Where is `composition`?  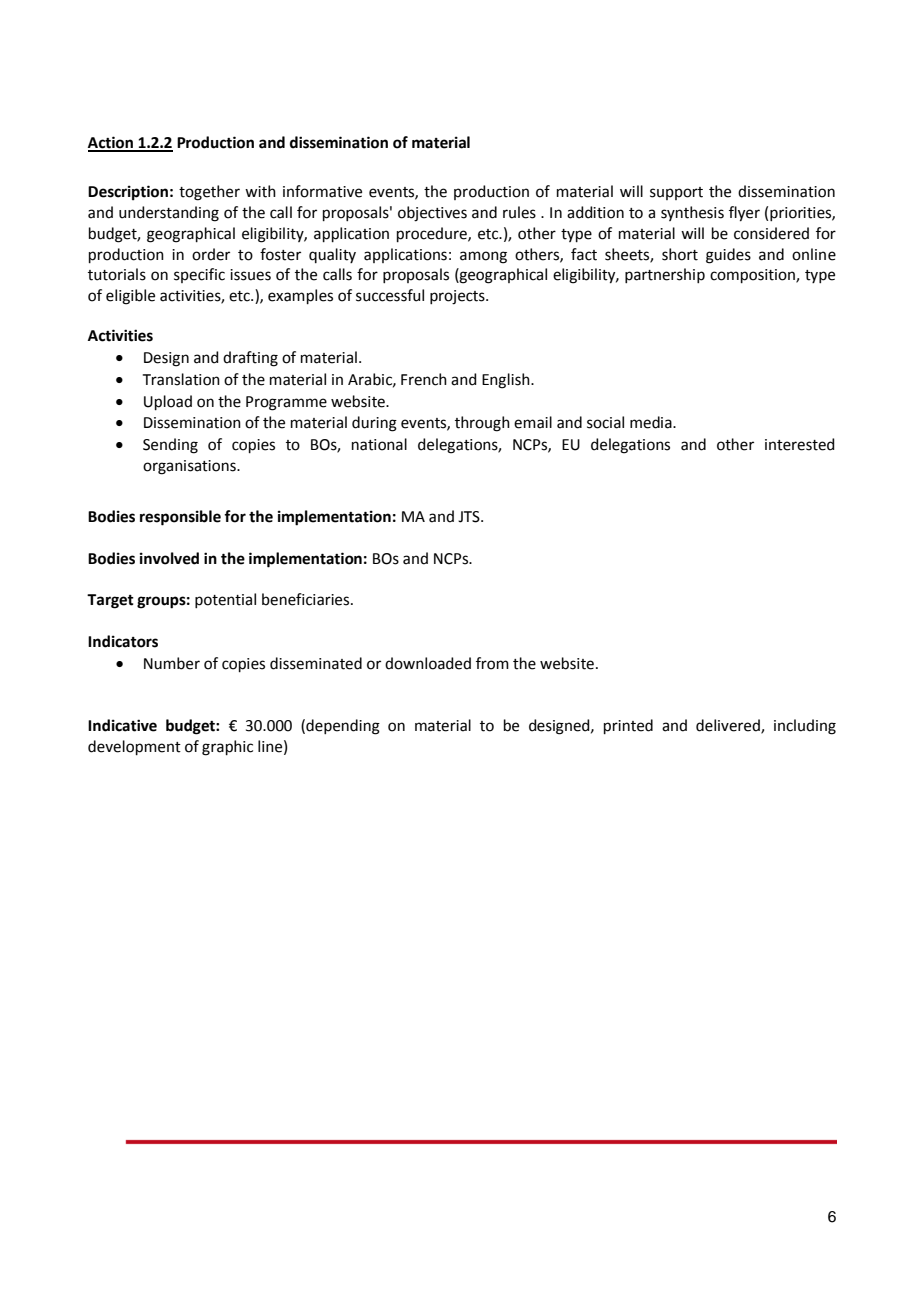 composition is located at coordinates (753, 276).
